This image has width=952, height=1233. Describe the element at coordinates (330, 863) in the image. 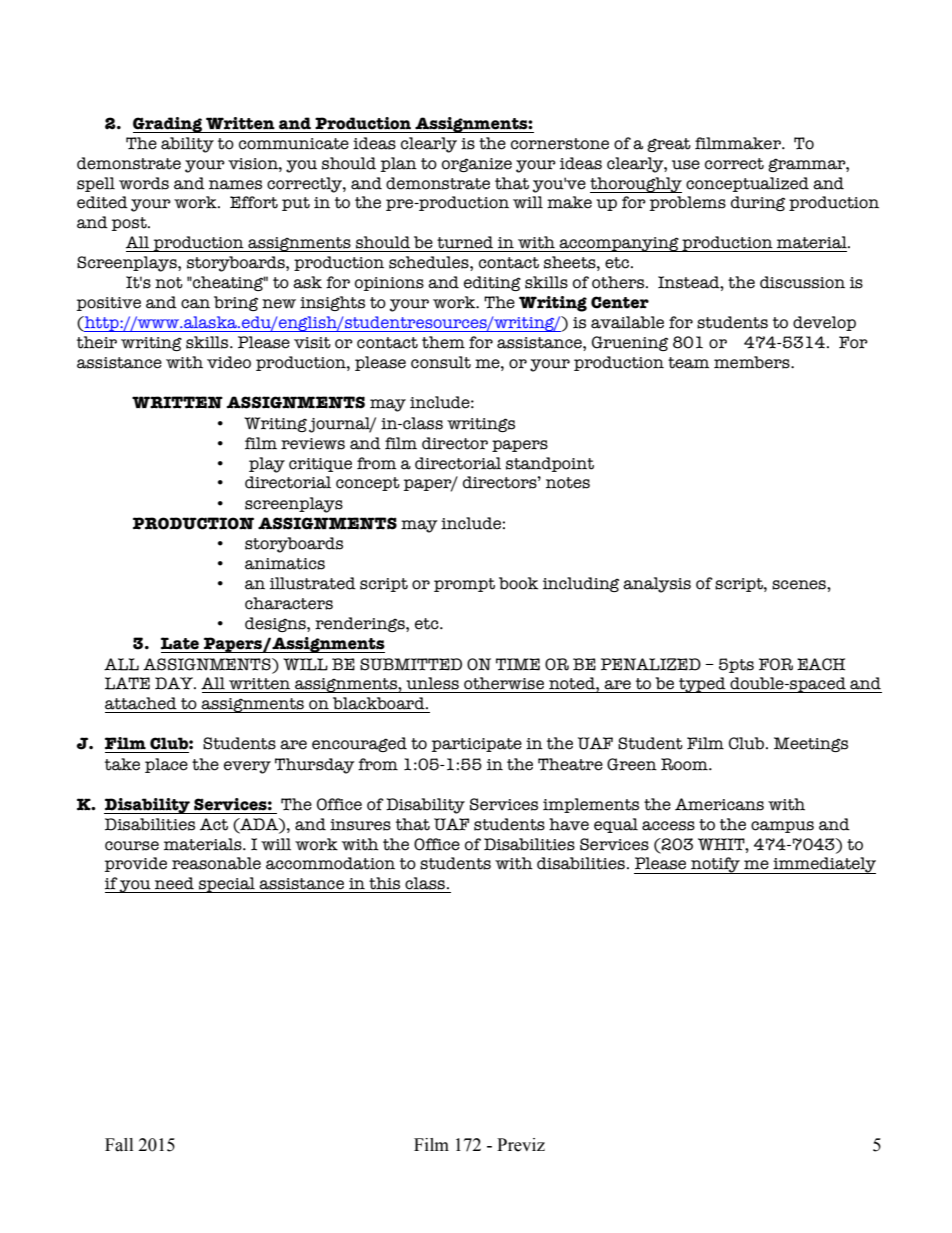

I see `accommodation` at that location.
